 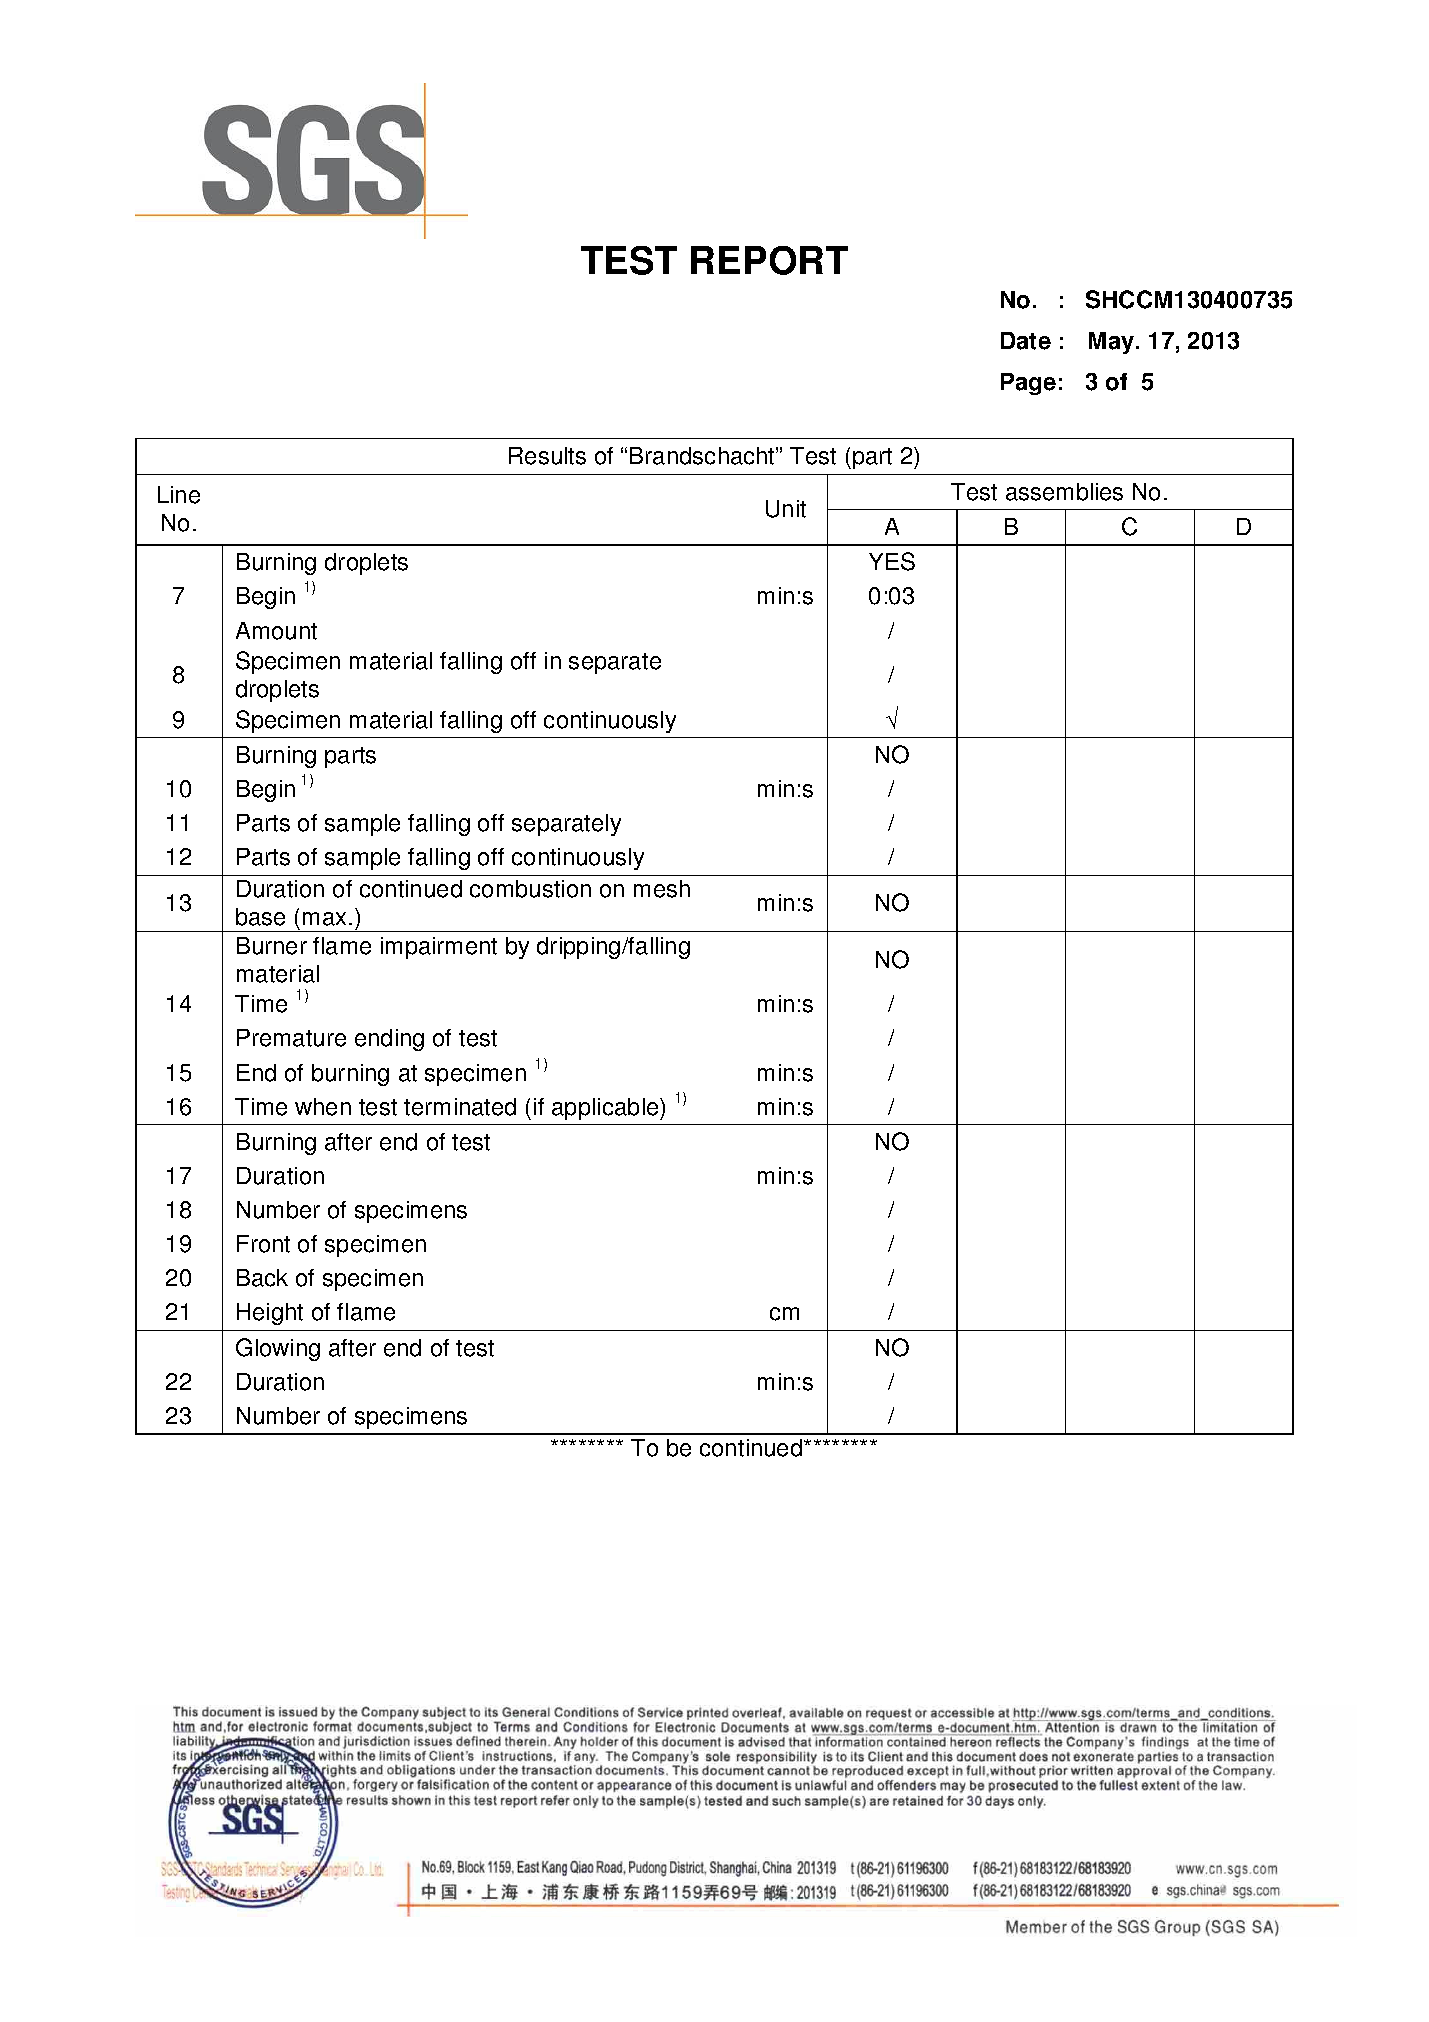 I want to click on mesh, so click(x=662, y=889).
